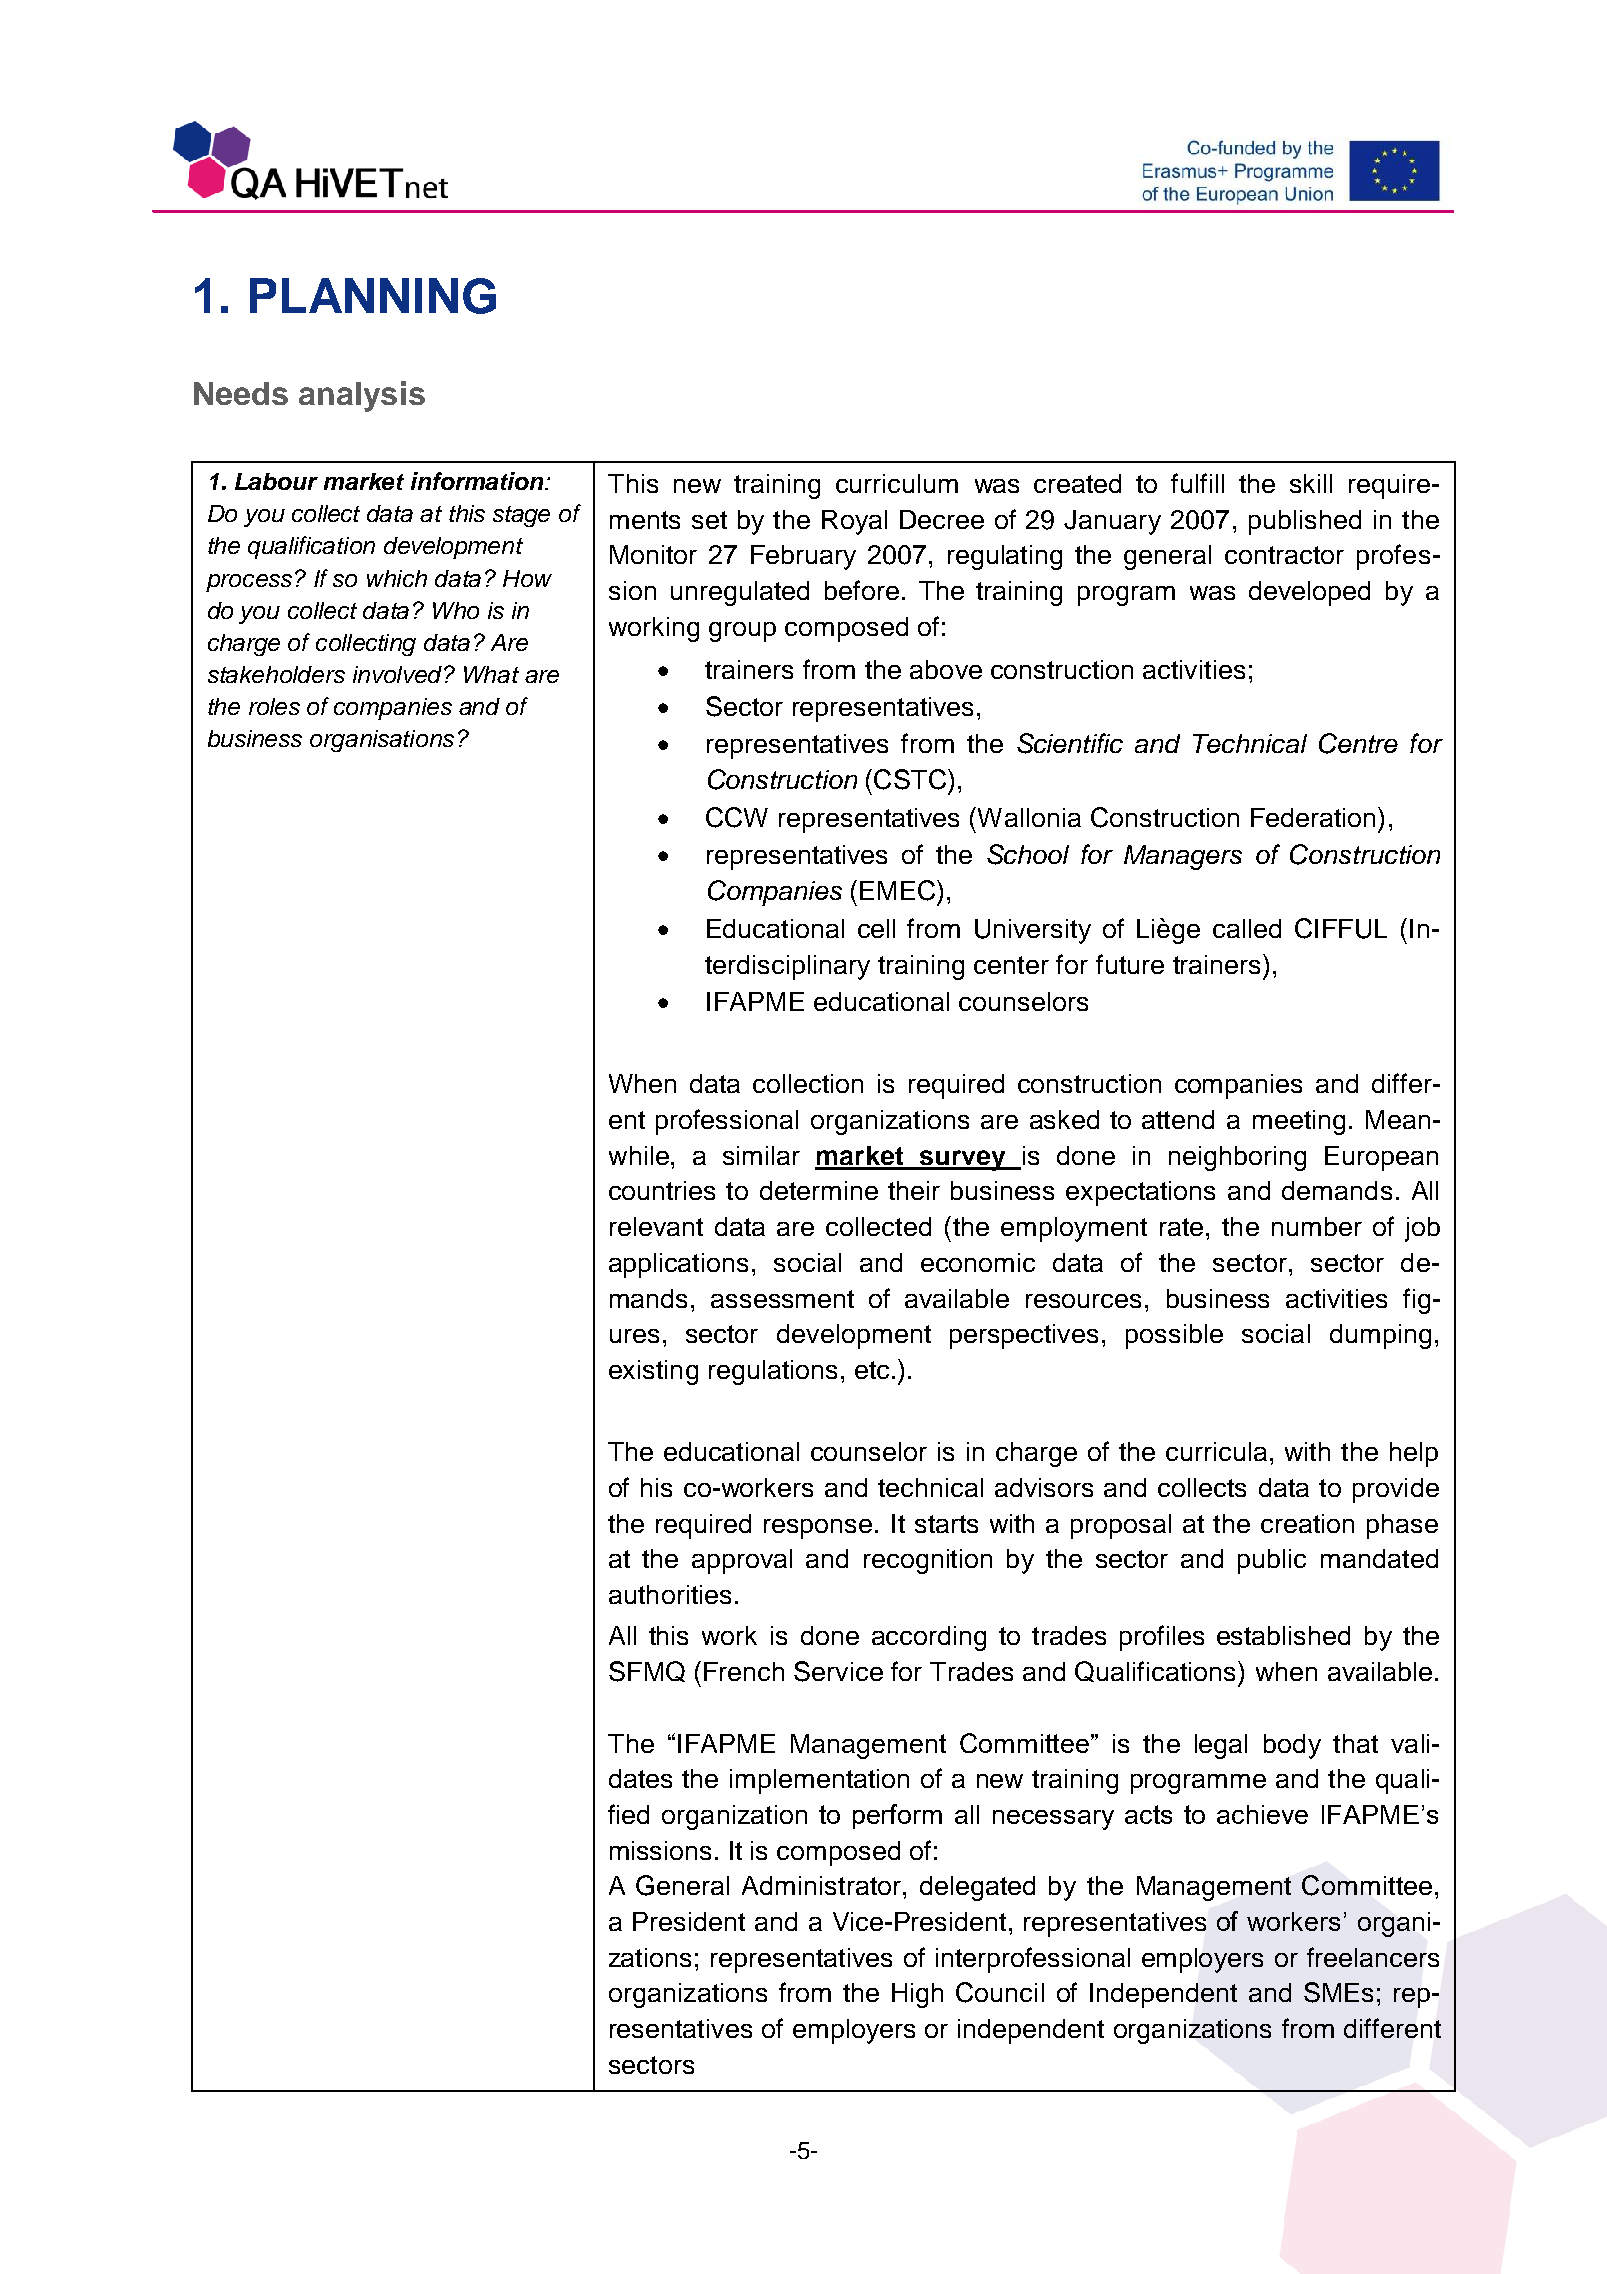 The height and width of the screenshot is (2274, 1607). I want to click on Administrator, so click(823, 1885).
